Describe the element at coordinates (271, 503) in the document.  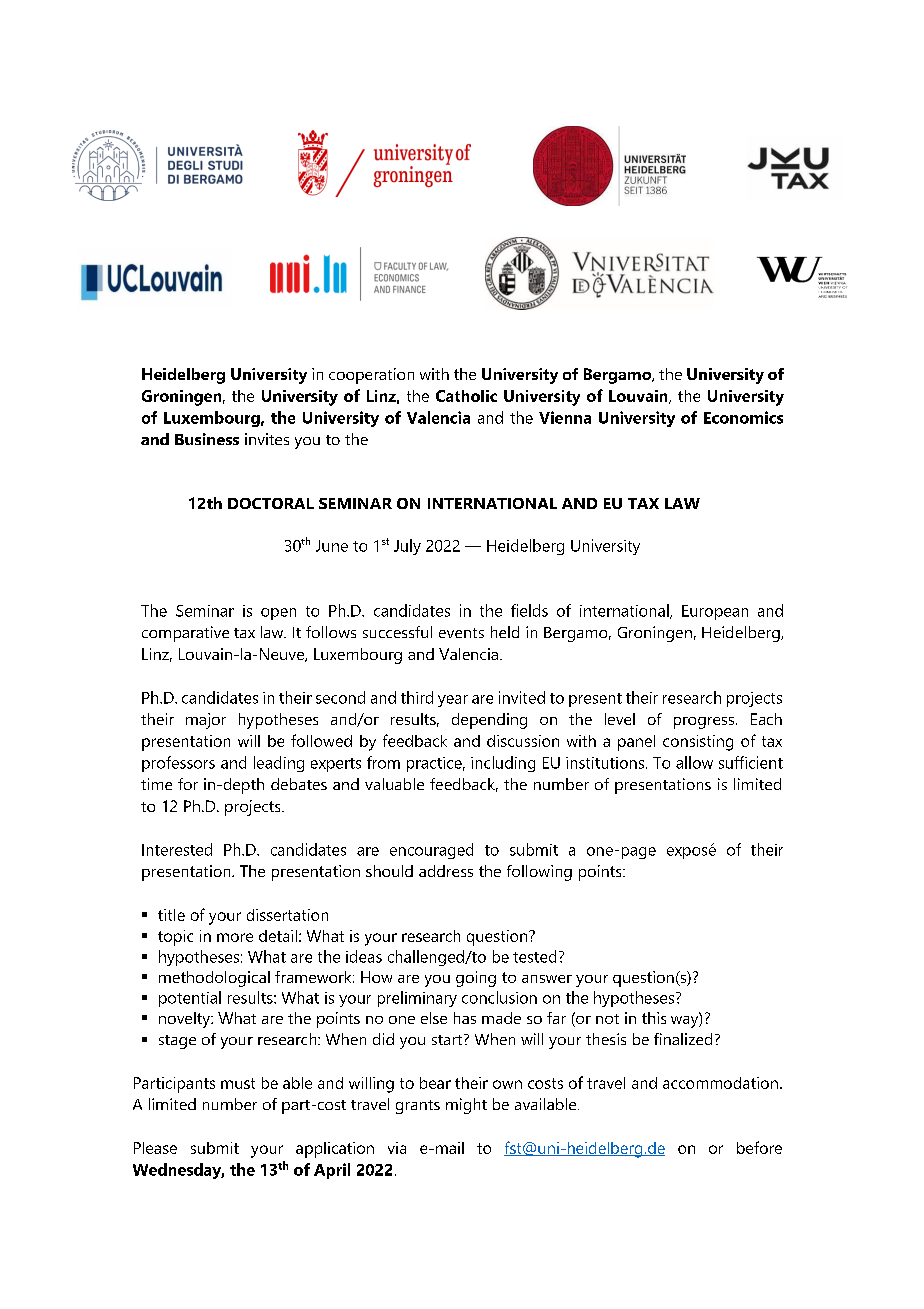
I see `DOCTORAL` at that location.
